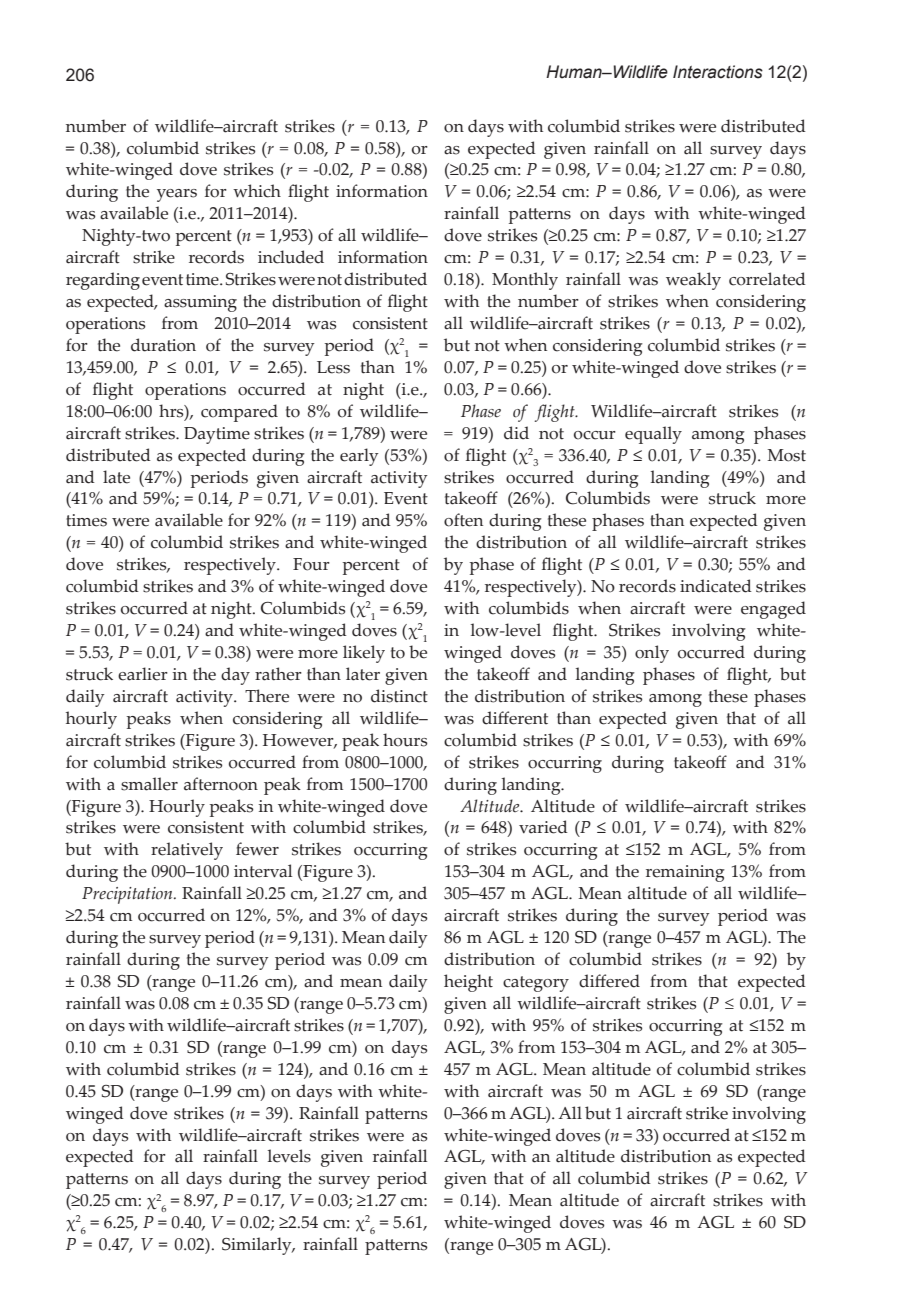 Image resolution: width=905 pixels, height=1316 pixels. Describe the element at coordinates (652, 654) in the document. I see `only` at that location.
